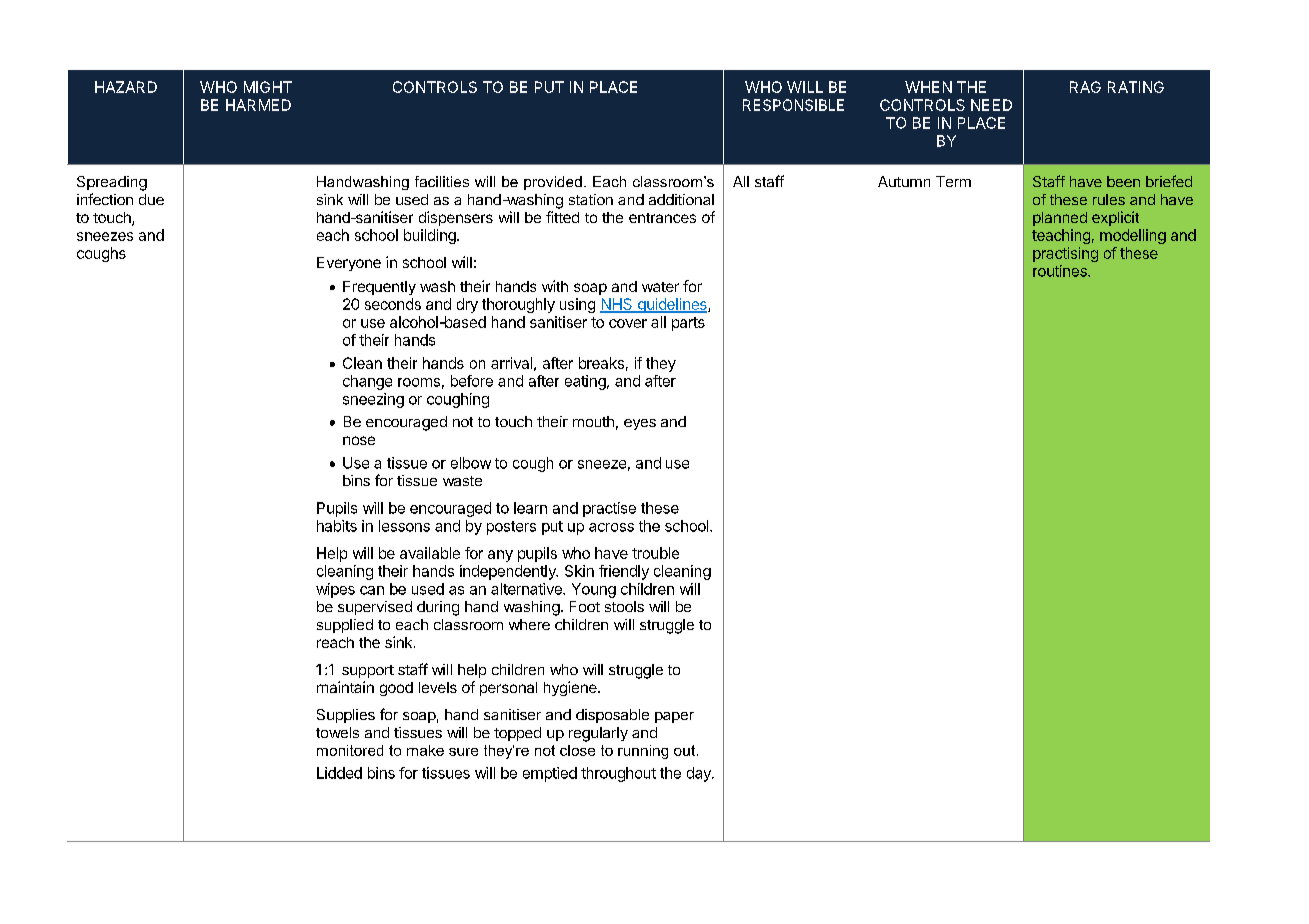  I want to click on routines, so click(1061, 271).
